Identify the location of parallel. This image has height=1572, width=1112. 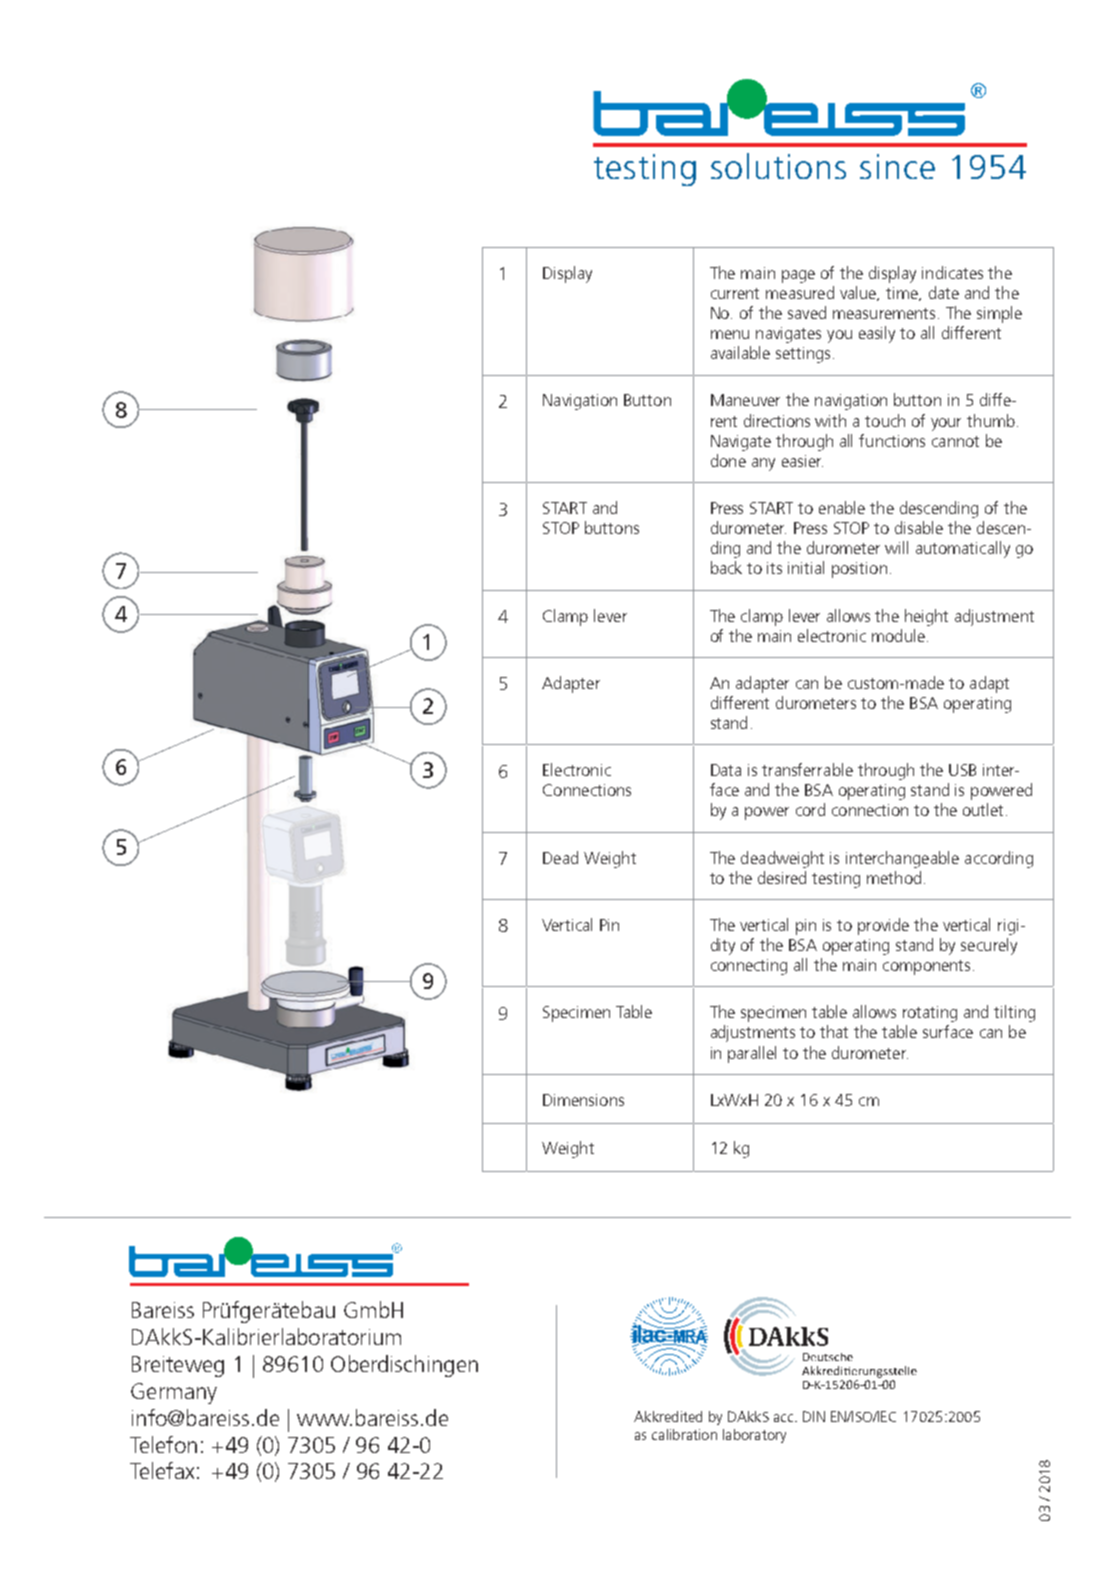
(752, 1054).
